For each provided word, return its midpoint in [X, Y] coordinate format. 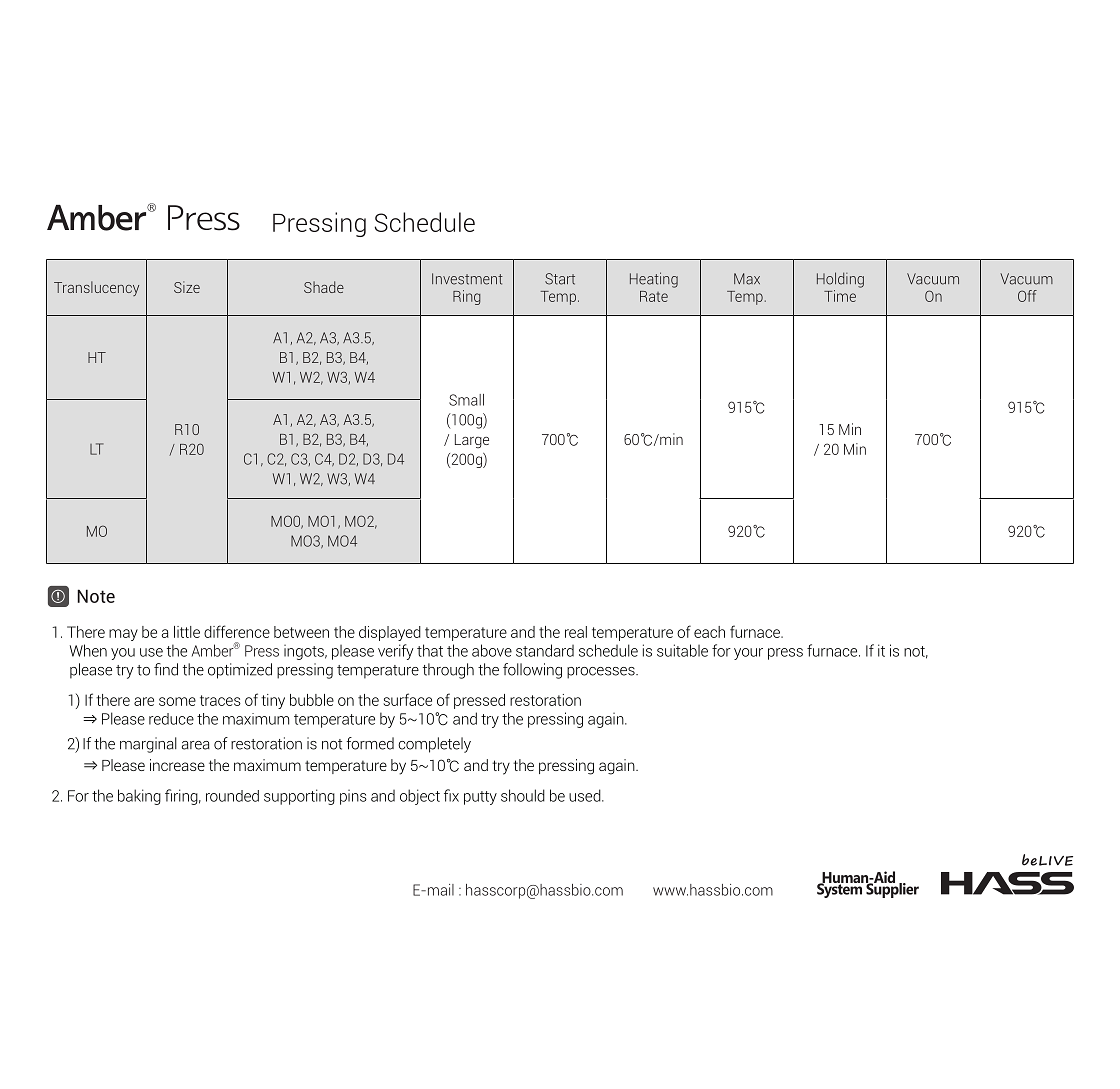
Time [840, 296]
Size [187, 287]
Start [560, 279]
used [586, 795]
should [523, 795]
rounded [232, 796]
